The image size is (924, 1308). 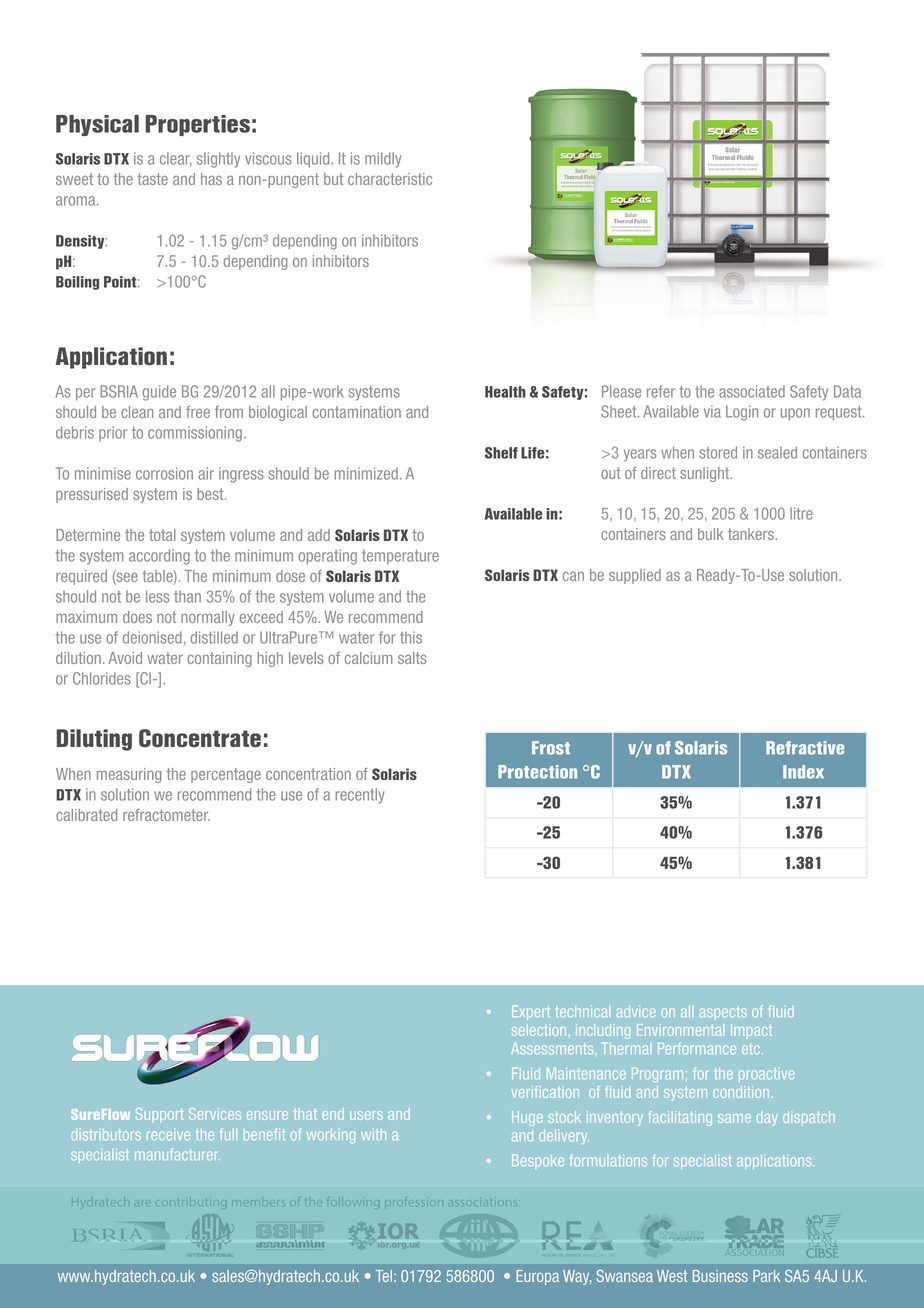 I want to click on associated, so click(x=752, y=391).
